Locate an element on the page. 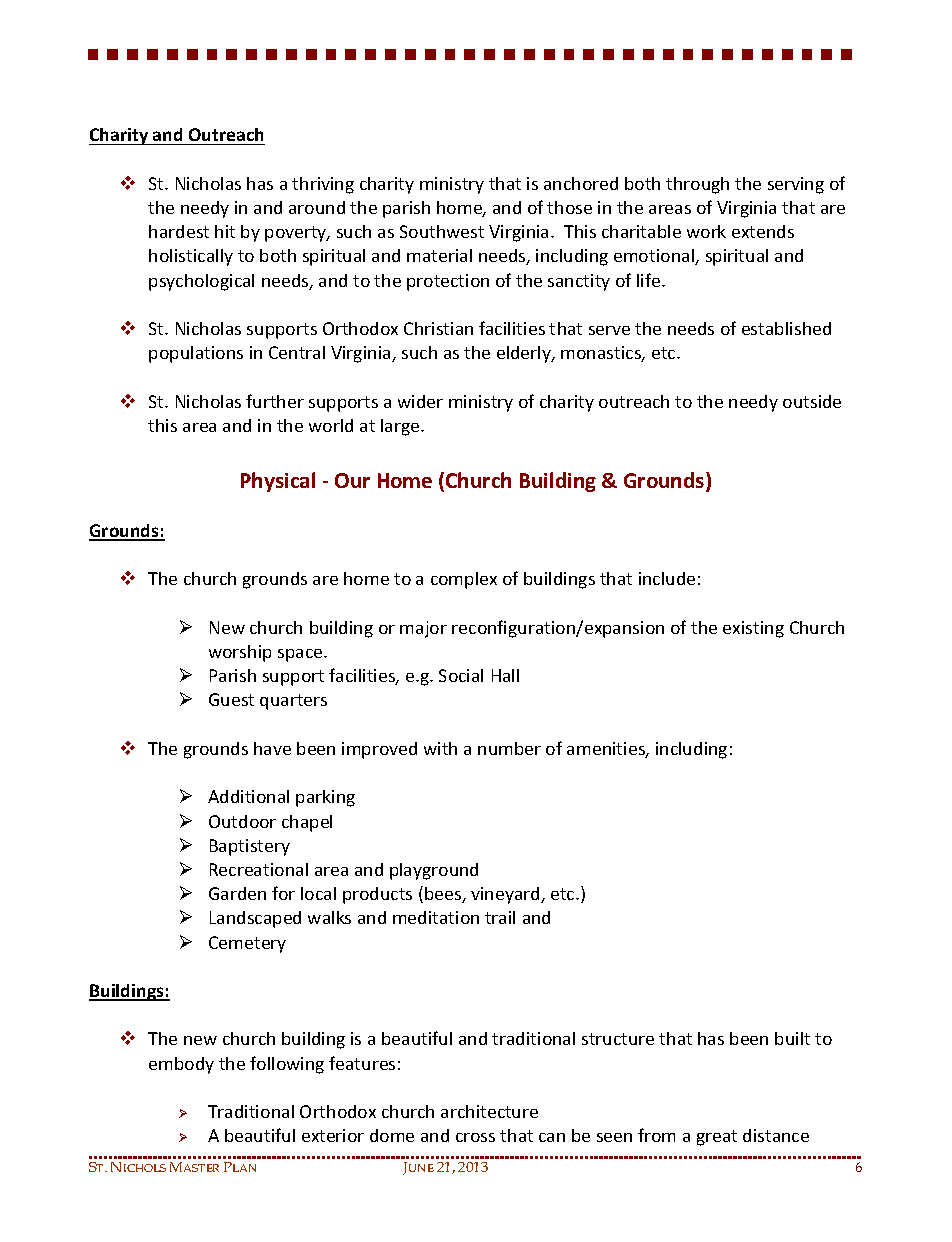 The height and width of the page is (1242, 952). following is located at coordinates (287, 1065).
